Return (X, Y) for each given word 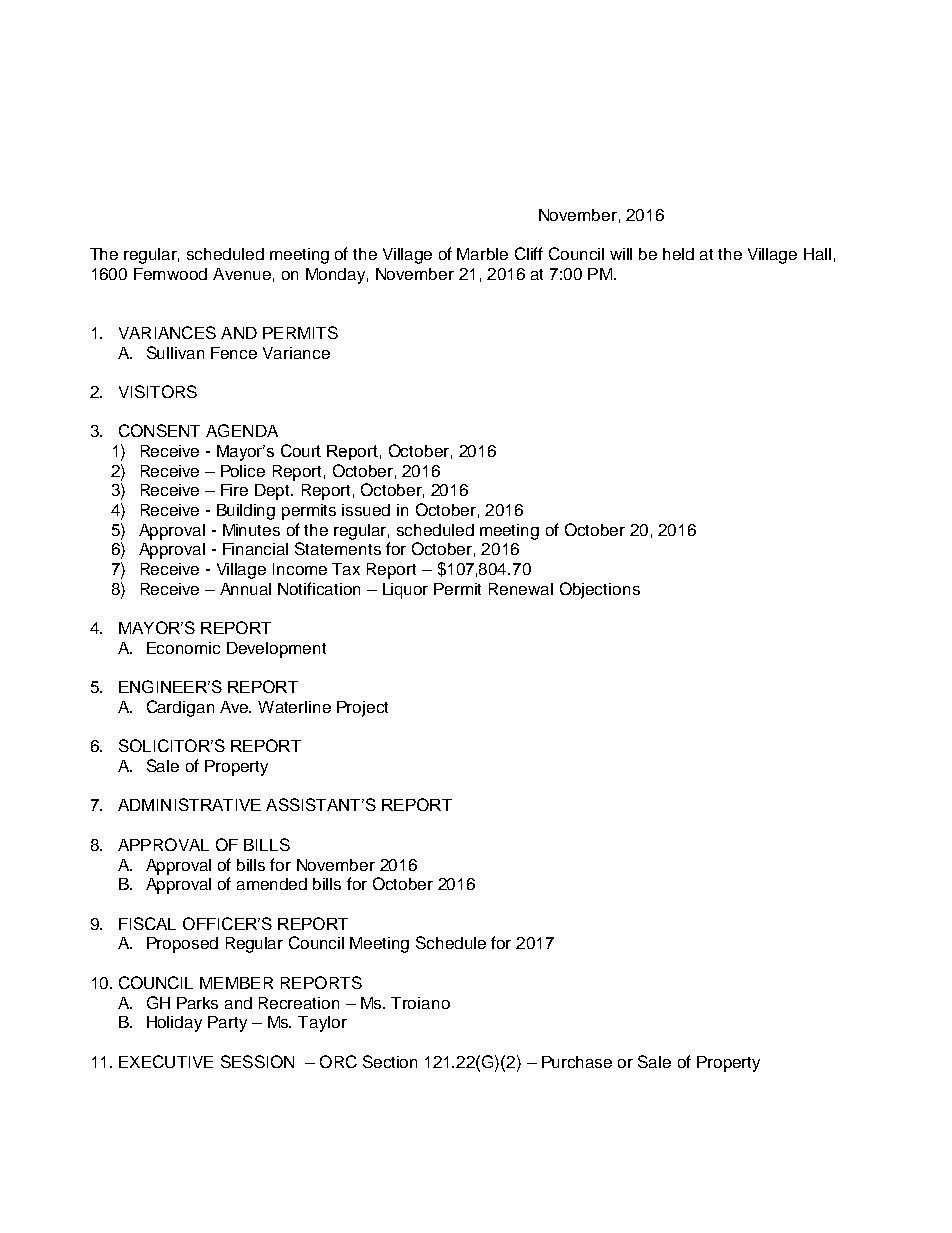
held (678, 254)
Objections (600, 590)
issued (366, 510)
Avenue (242, 274)
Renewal (521, 589)
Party (227, 1024)
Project (362, 709)
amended (272, 884)
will (621, 254)
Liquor (405, 591)
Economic (183, 648)
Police (243, 471)
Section (390, 1061)
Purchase (577, 1062)
